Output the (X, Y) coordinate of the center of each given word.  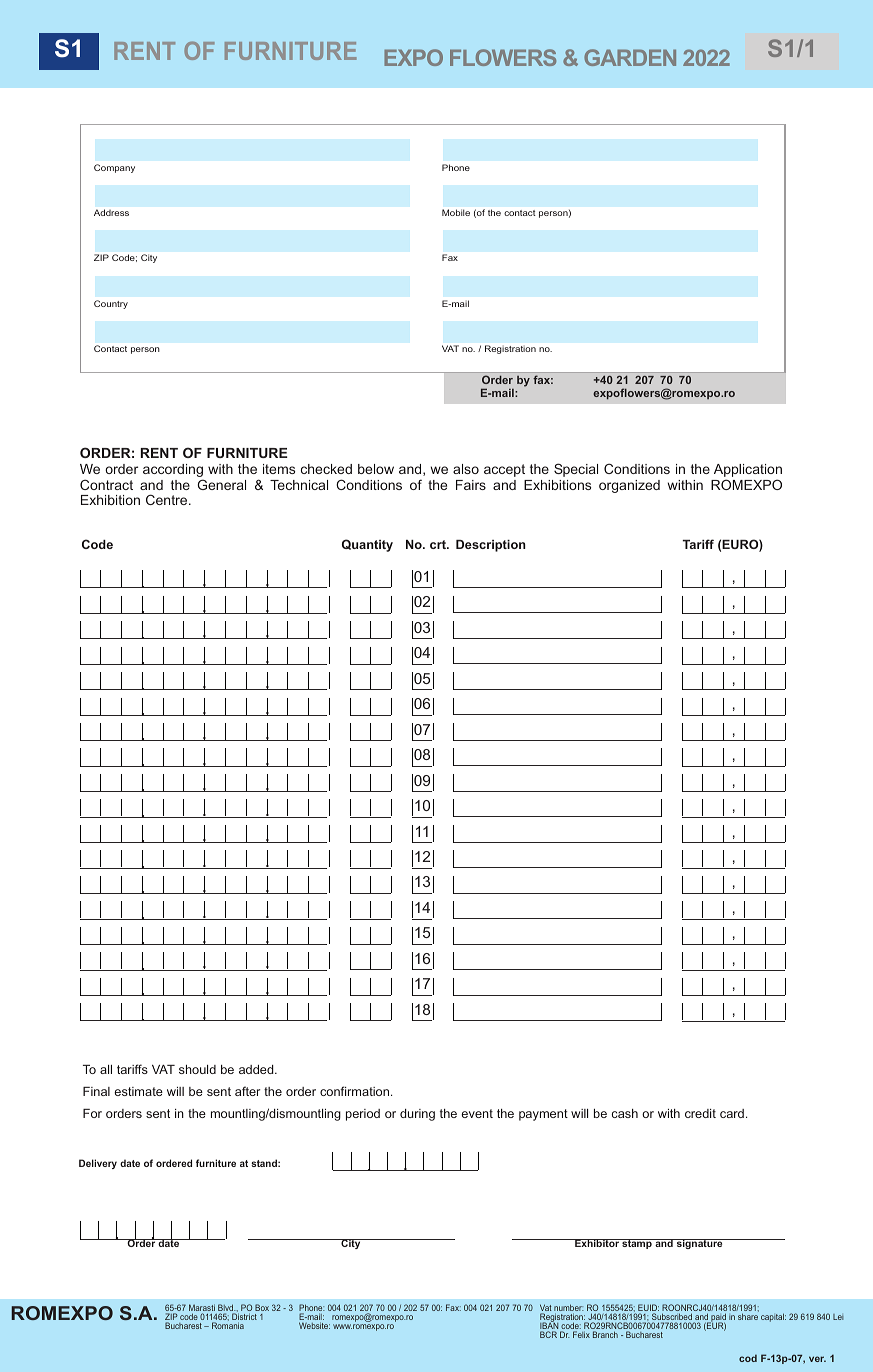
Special (576, 470)
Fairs (471, 485)
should (197, 1069)
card (732, 1113)
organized (629, 486)
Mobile (456, 212)
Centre (168, 499)
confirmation (356, 1091)
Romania (228, 1325)
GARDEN (630, 57)
